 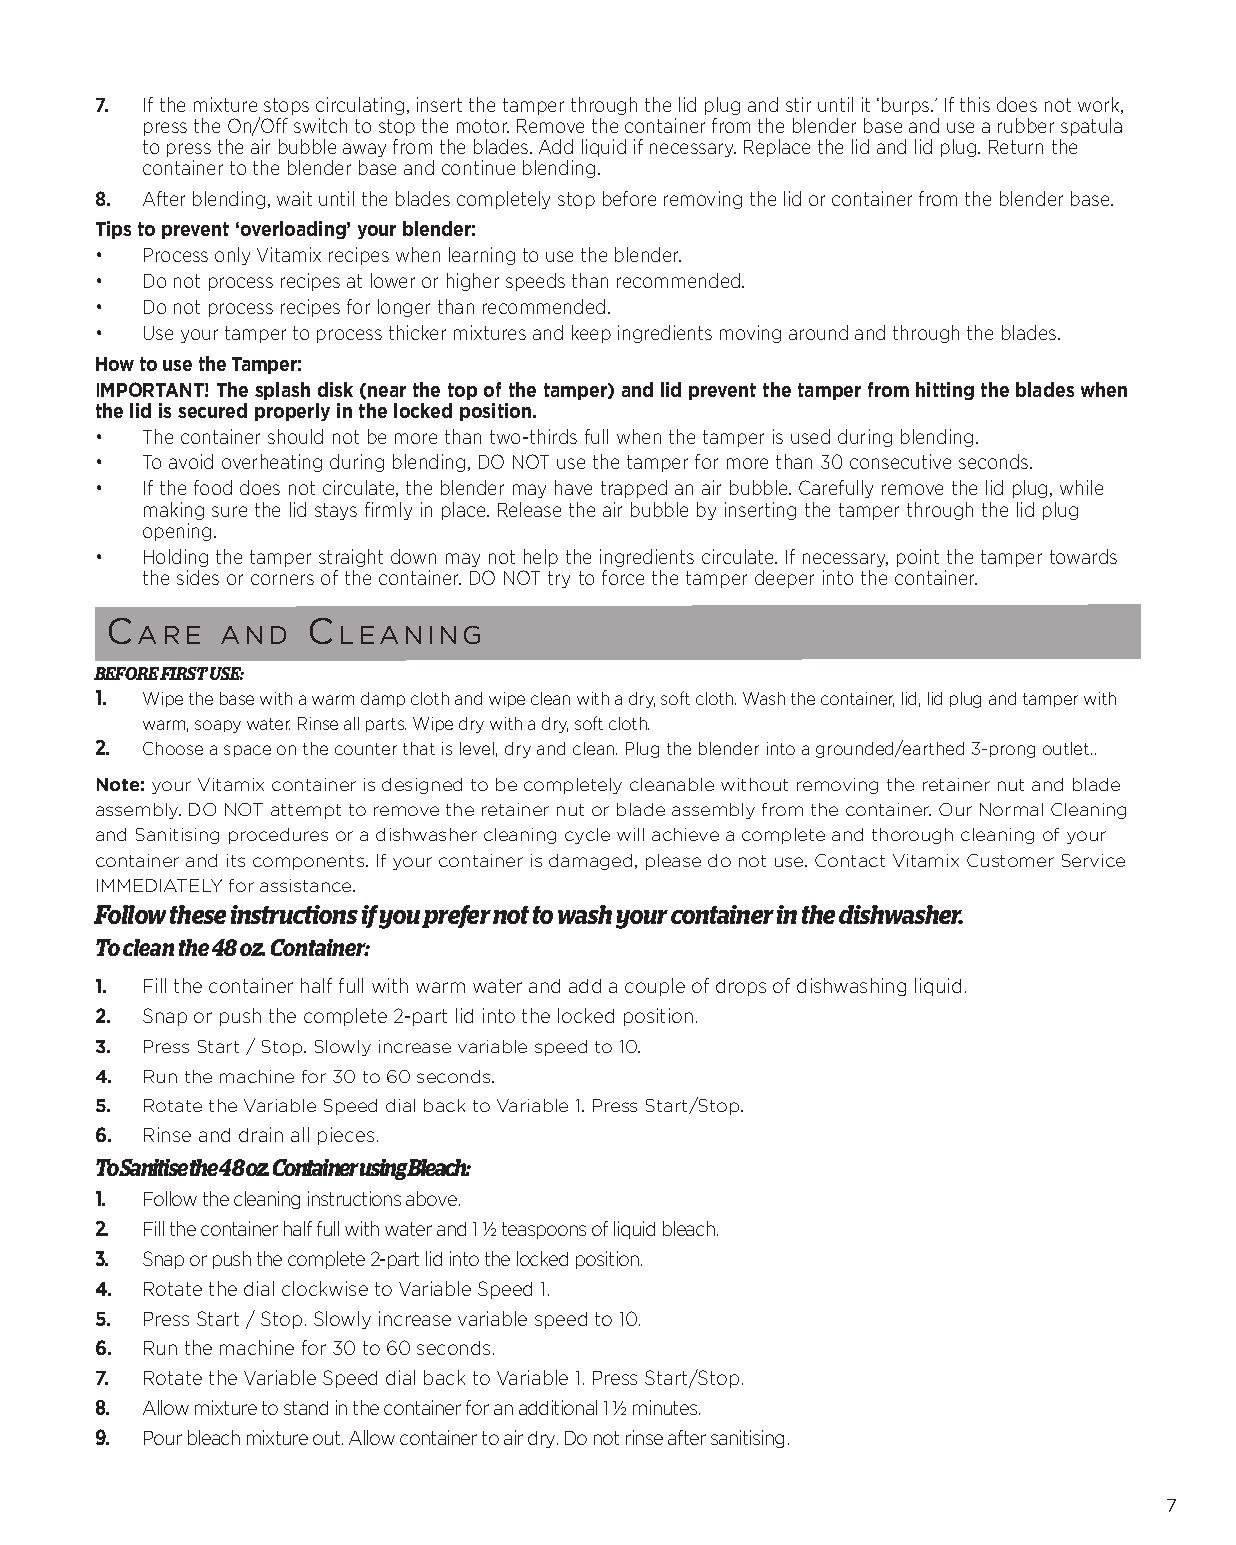 I want to click on Normal, so click(x=1011, y=809).
